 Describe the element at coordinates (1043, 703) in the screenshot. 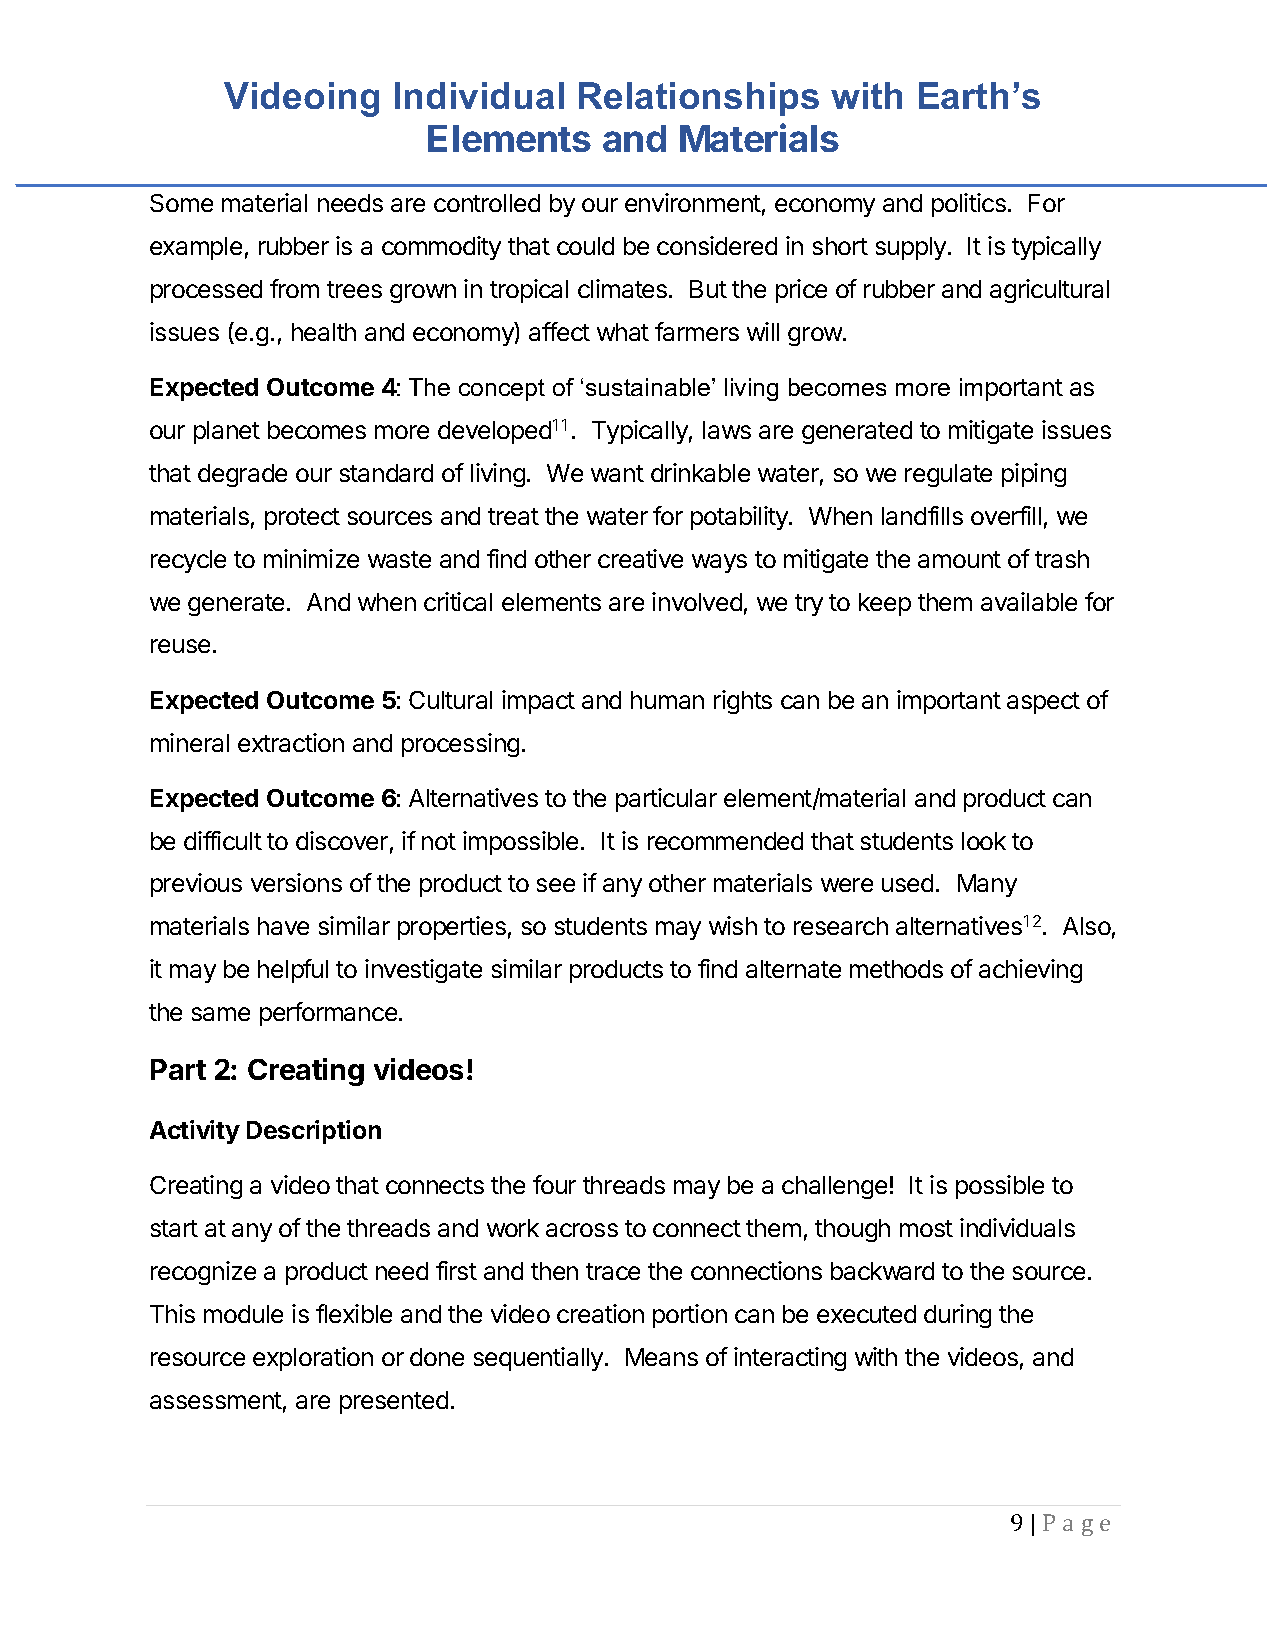

I see `aspect` at that location.
